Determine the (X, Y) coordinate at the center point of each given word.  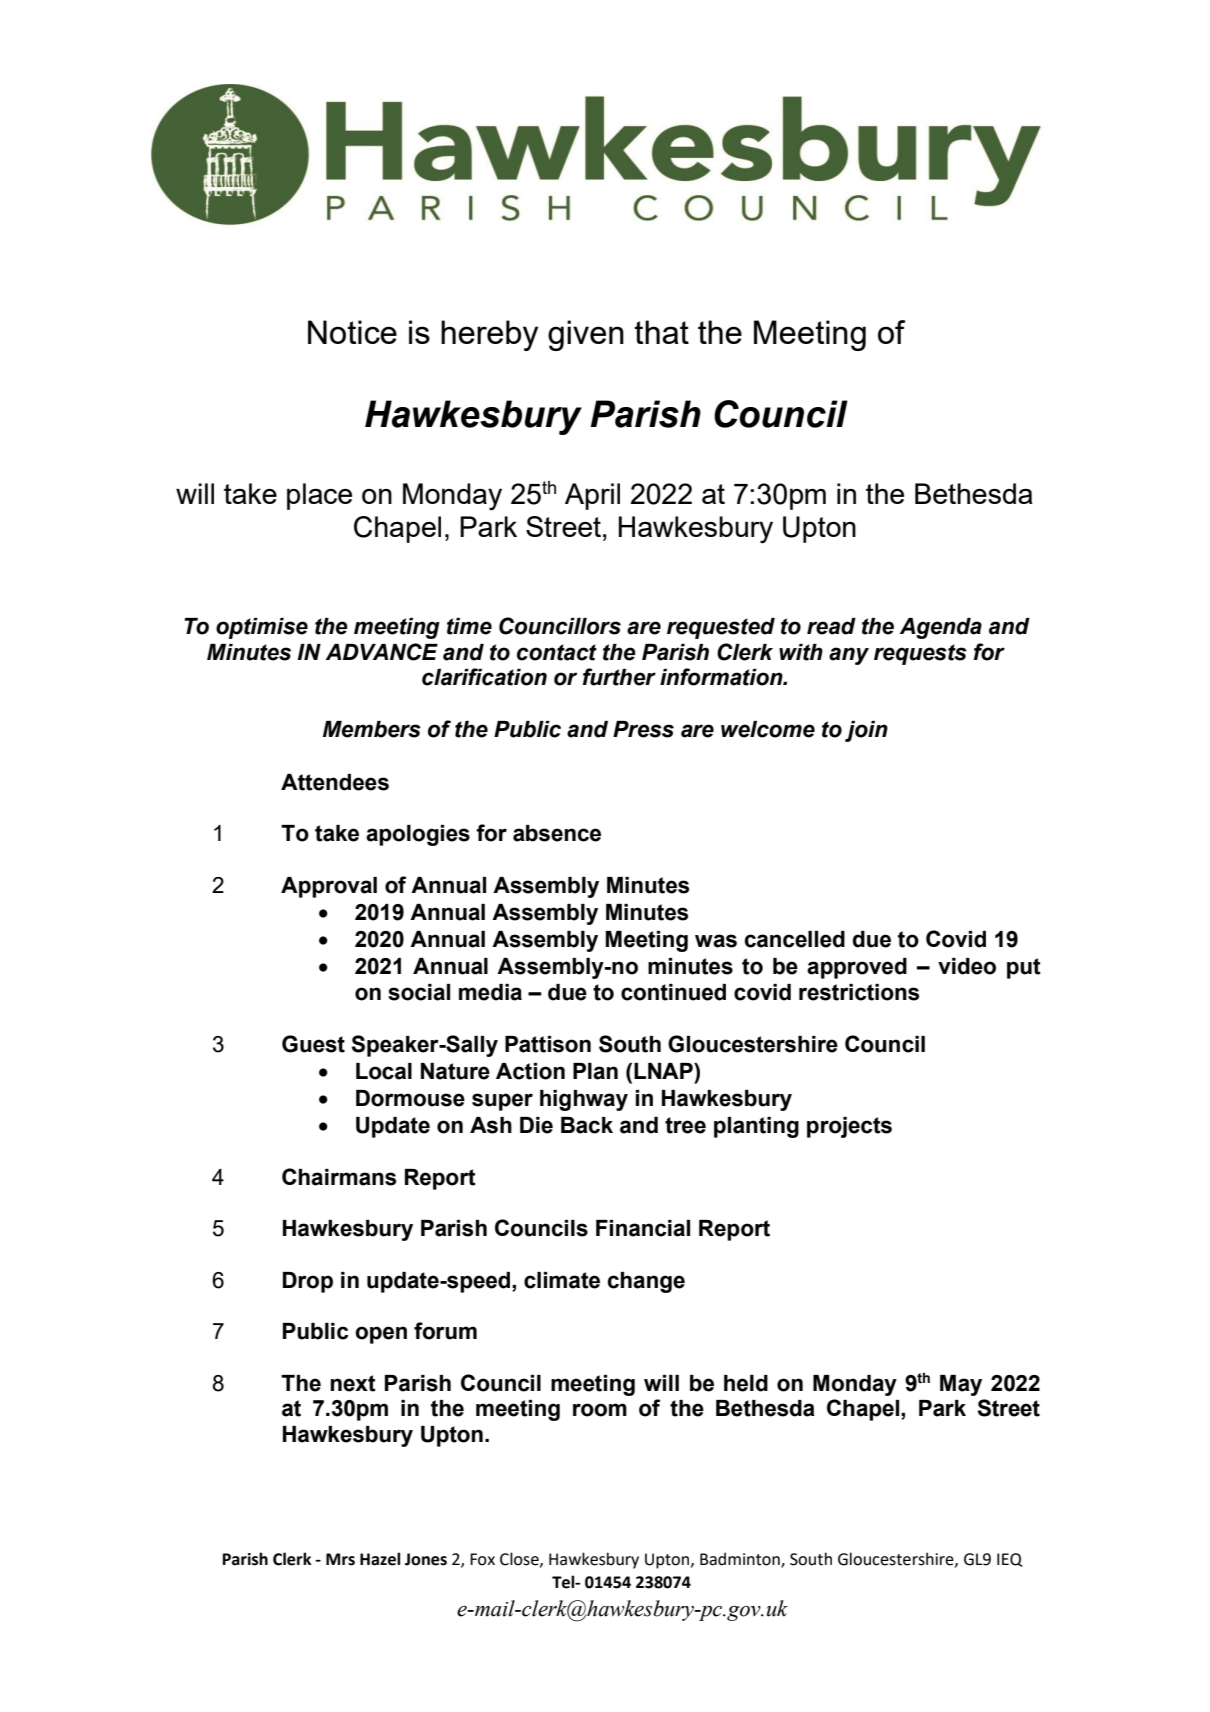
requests (920, 654)
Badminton (741, 1560)
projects (849, 1127)
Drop (308, 1282)
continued (673, 992)
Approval (329, 887)
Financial (643, 1228)
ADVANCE (382, 652)
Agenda (941, 628)
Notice (352, 332)
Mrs (340, 1559)
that (661, 332)
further (619, 677)
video (967, 966)
